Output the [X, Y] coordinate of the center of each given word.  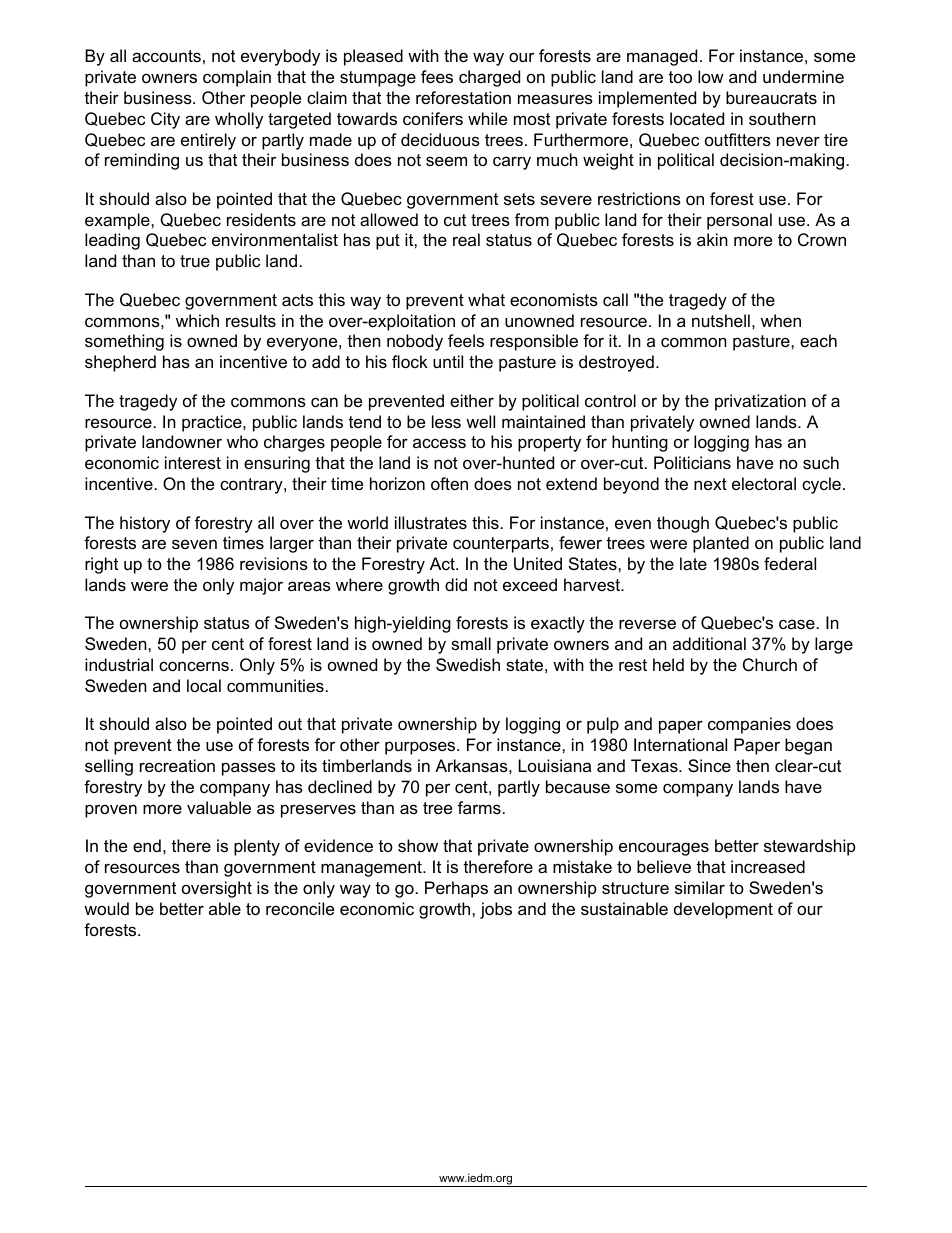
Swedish [468, 664]
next [710, 484]
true [195, 261]
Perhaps [456, 889]
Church [770, 664]
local [204, 685]
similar [700, 887]
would [106, 908]
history [145, 524]
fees [437, 76]
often [449, 483]
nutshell [721, 320]
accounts [166, 56]
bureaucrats [771, 97]
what [486, 299]
